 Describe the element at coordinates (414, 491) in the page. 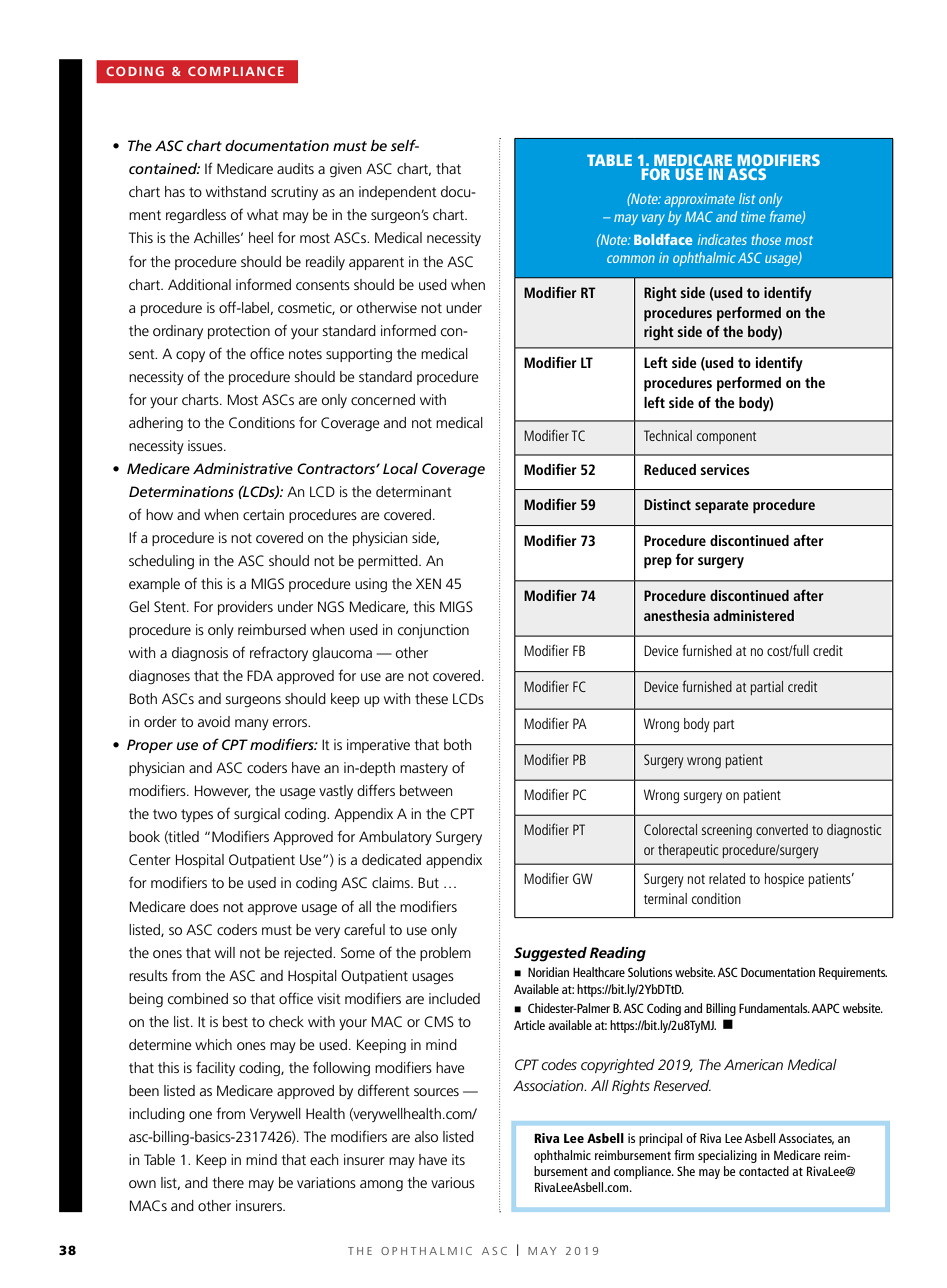

I see `determinant` at that location.
